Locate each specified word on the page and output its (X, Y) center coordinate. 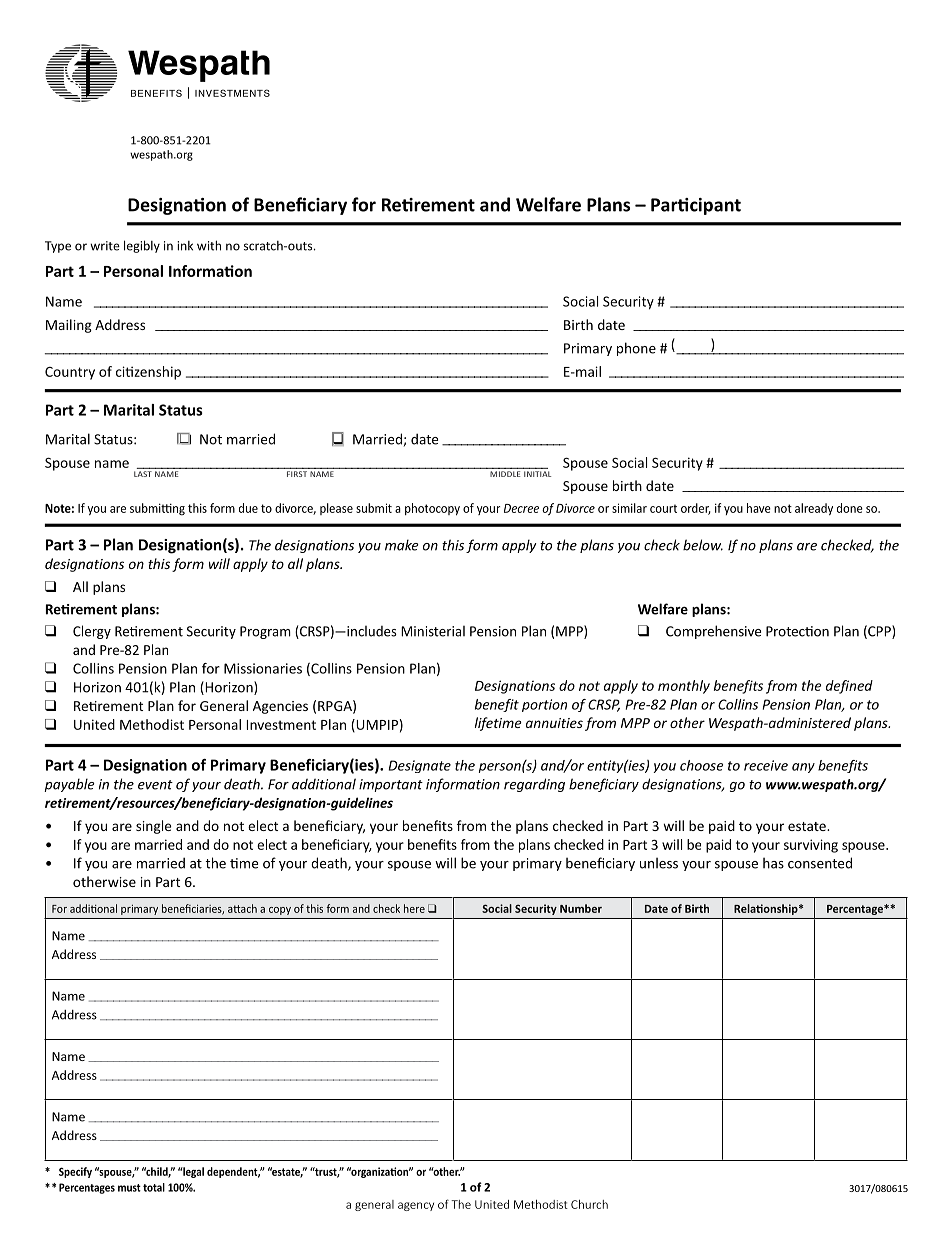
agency (416, 1206)
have (759, 508)
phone (636, 349)
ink (185, 246)
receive (766, 765)
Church (589, 1204)
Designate (419, 766)
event (155, 785)
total (154, 1187)
